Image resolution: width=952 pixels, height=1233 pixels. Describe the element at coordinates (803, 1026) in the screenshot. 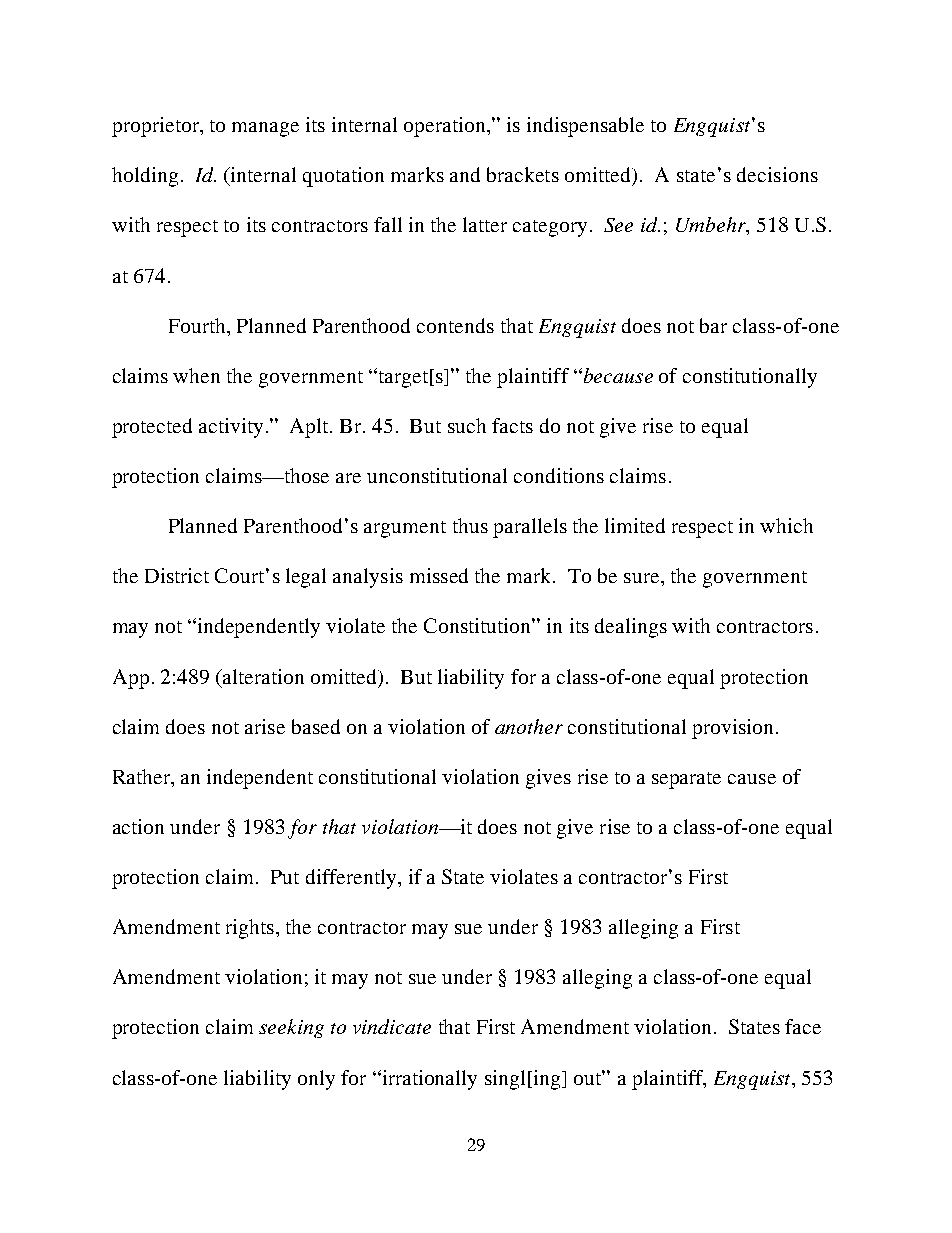

I see `face` at that location.
